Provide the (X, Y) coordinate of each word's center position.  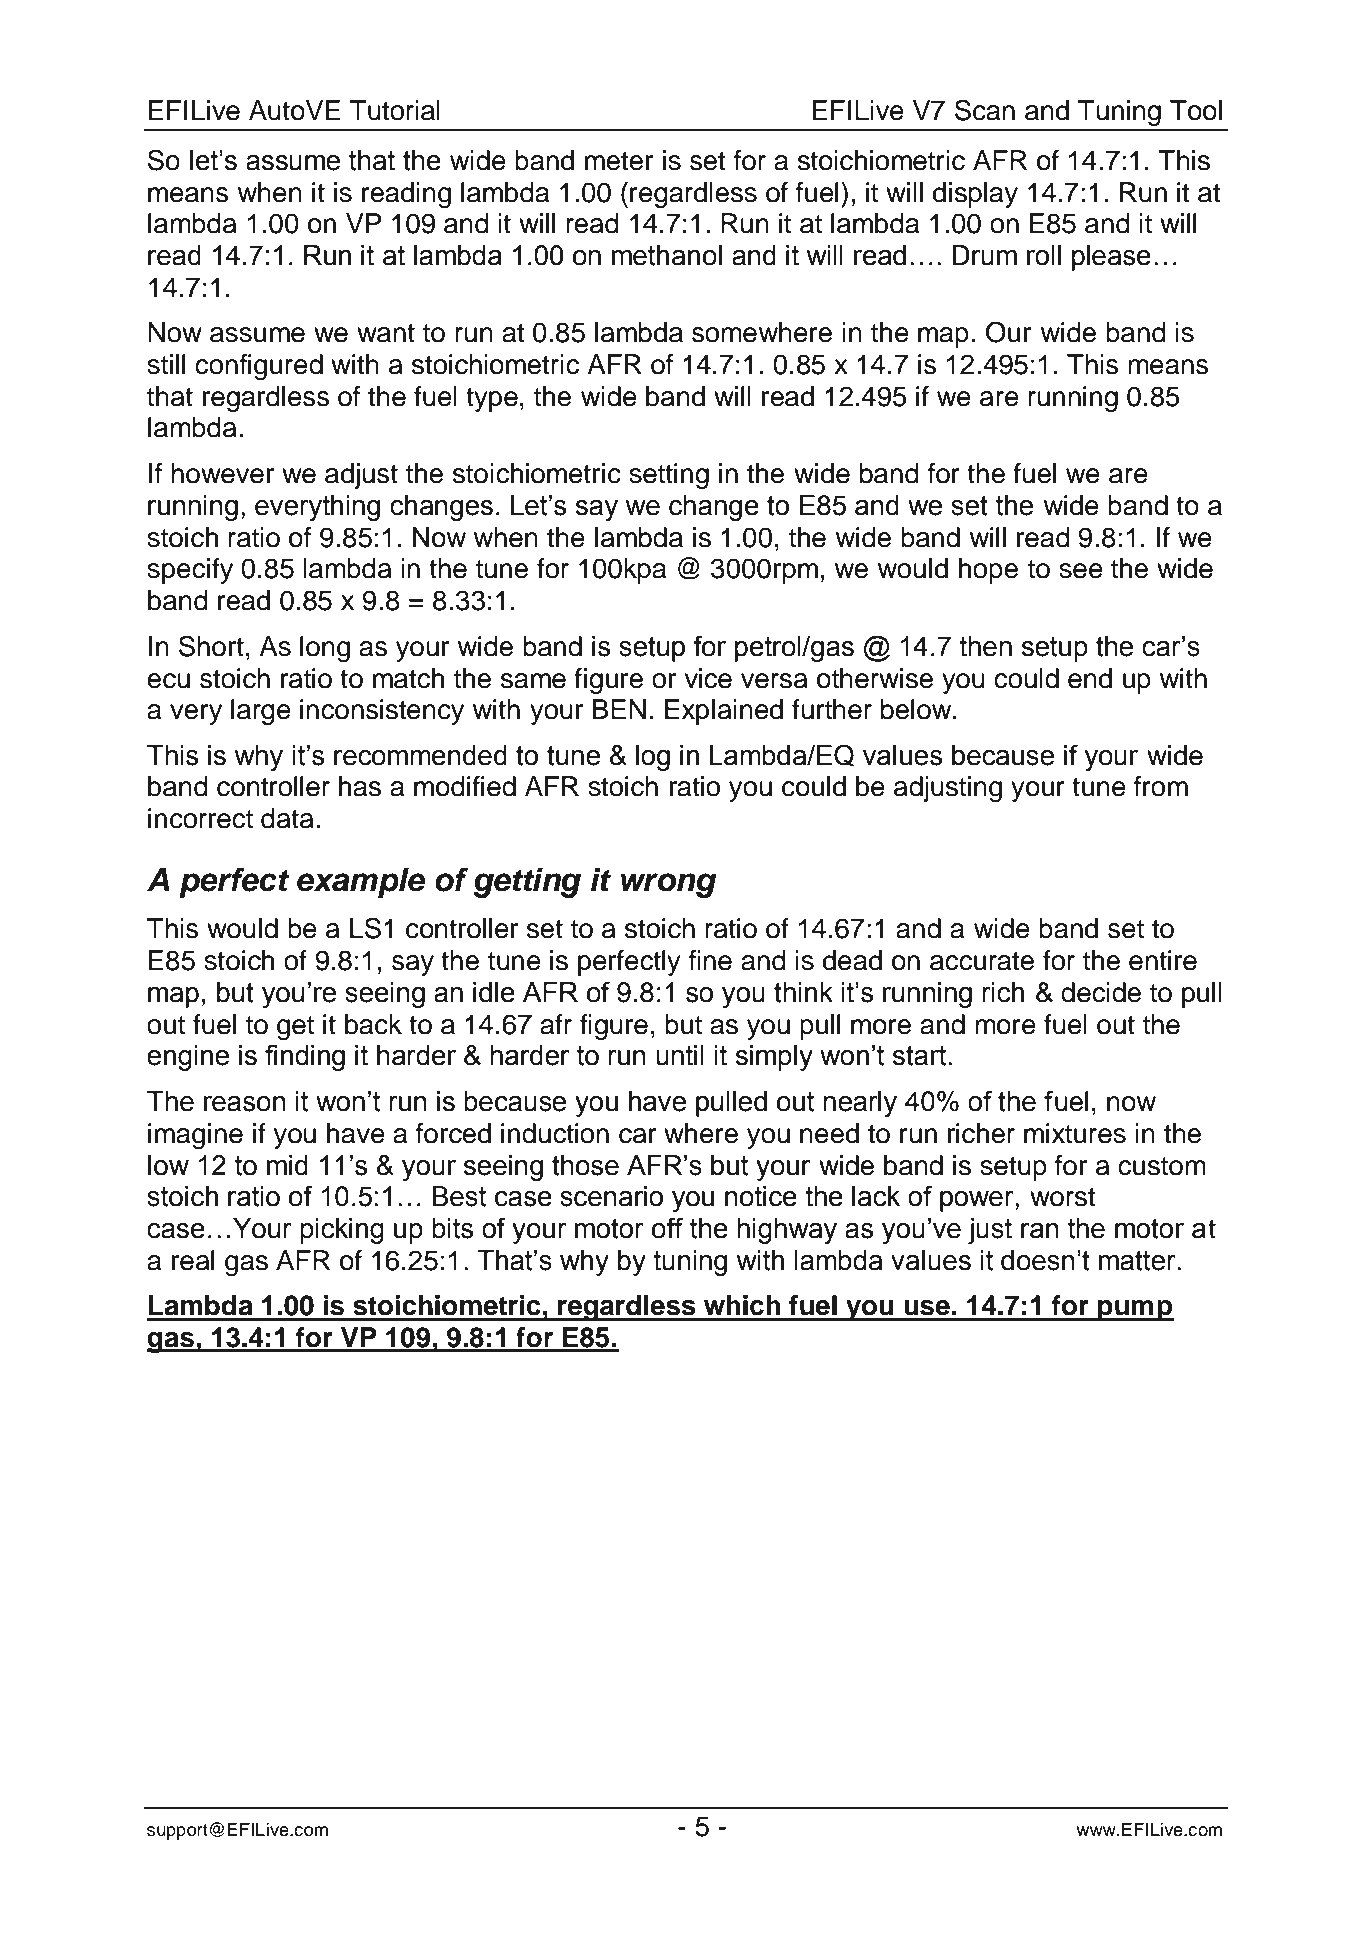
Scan (985, 110)
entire (1163, 960)
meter (619, 161)
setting (669, 476)
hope (988, 571)
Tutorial (395, 110)
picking (342, 1231)
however (222, 473)
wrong (669, 885)
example (361, 883)
